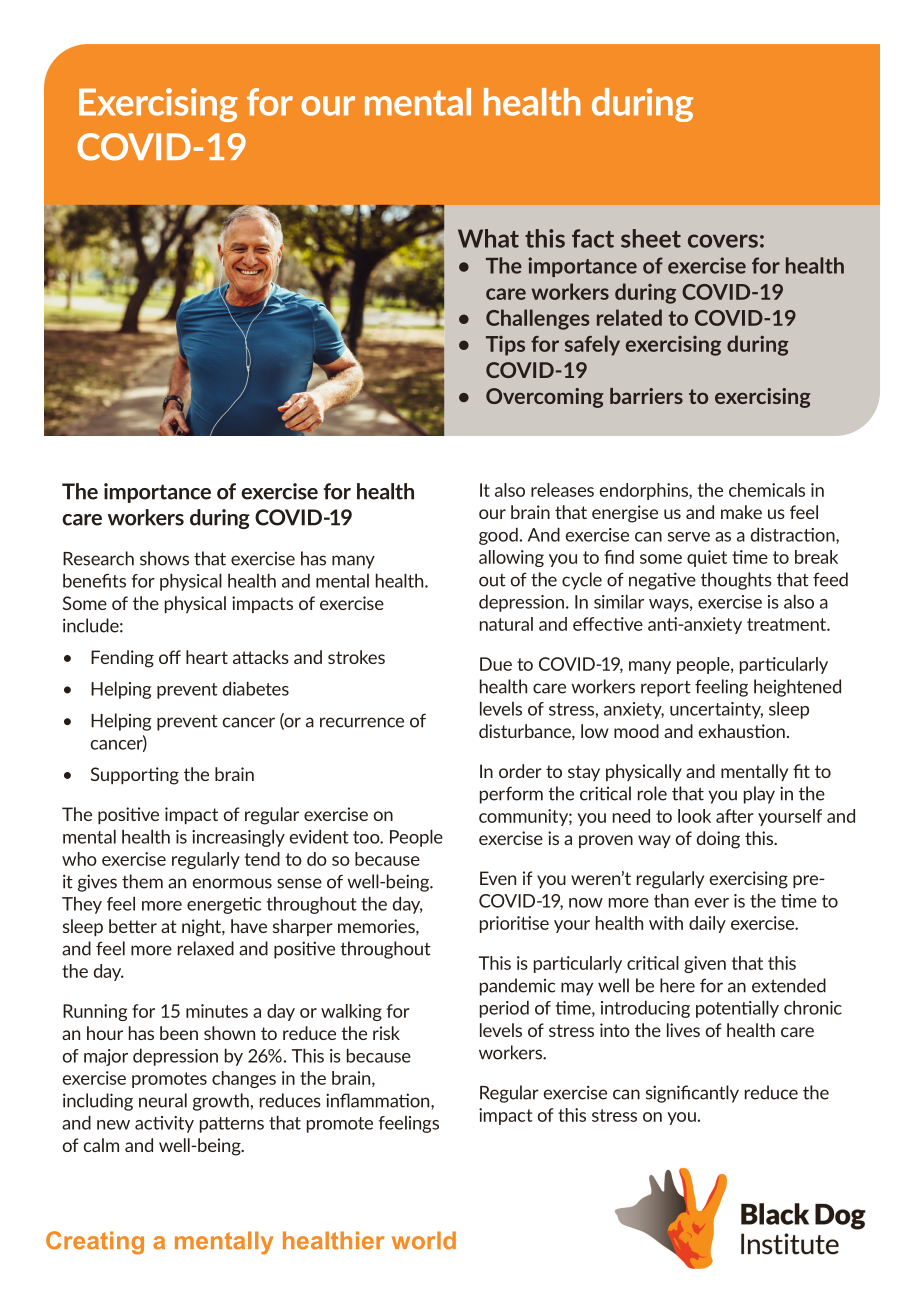 The width and height of the screenshot is (924, 1308). Describe the element at coordinates (538, 319) in the screenshot. I see `Challenges` at that location.
